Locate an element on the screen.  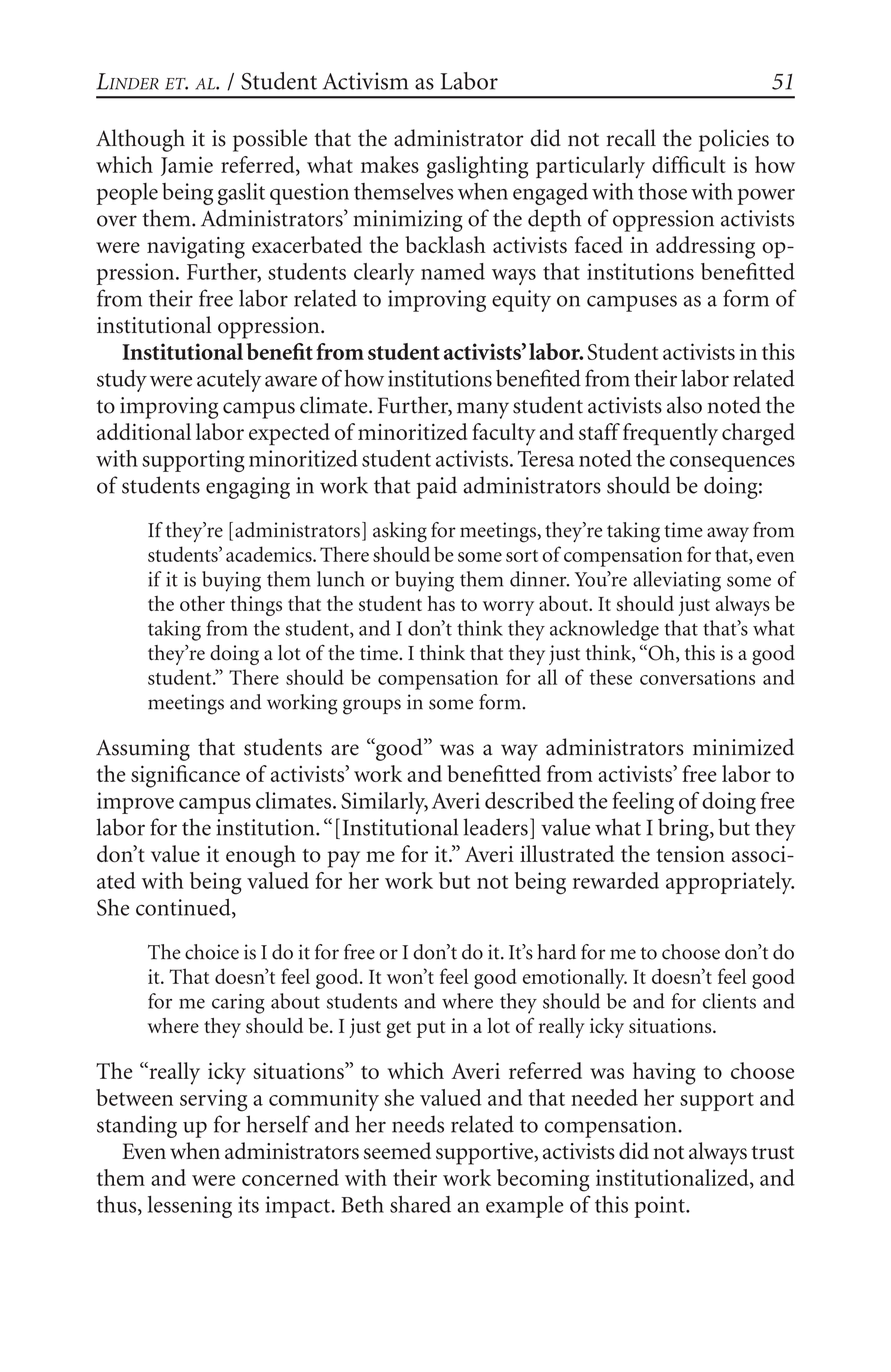
leaders is located at coordinates (495, 827).
